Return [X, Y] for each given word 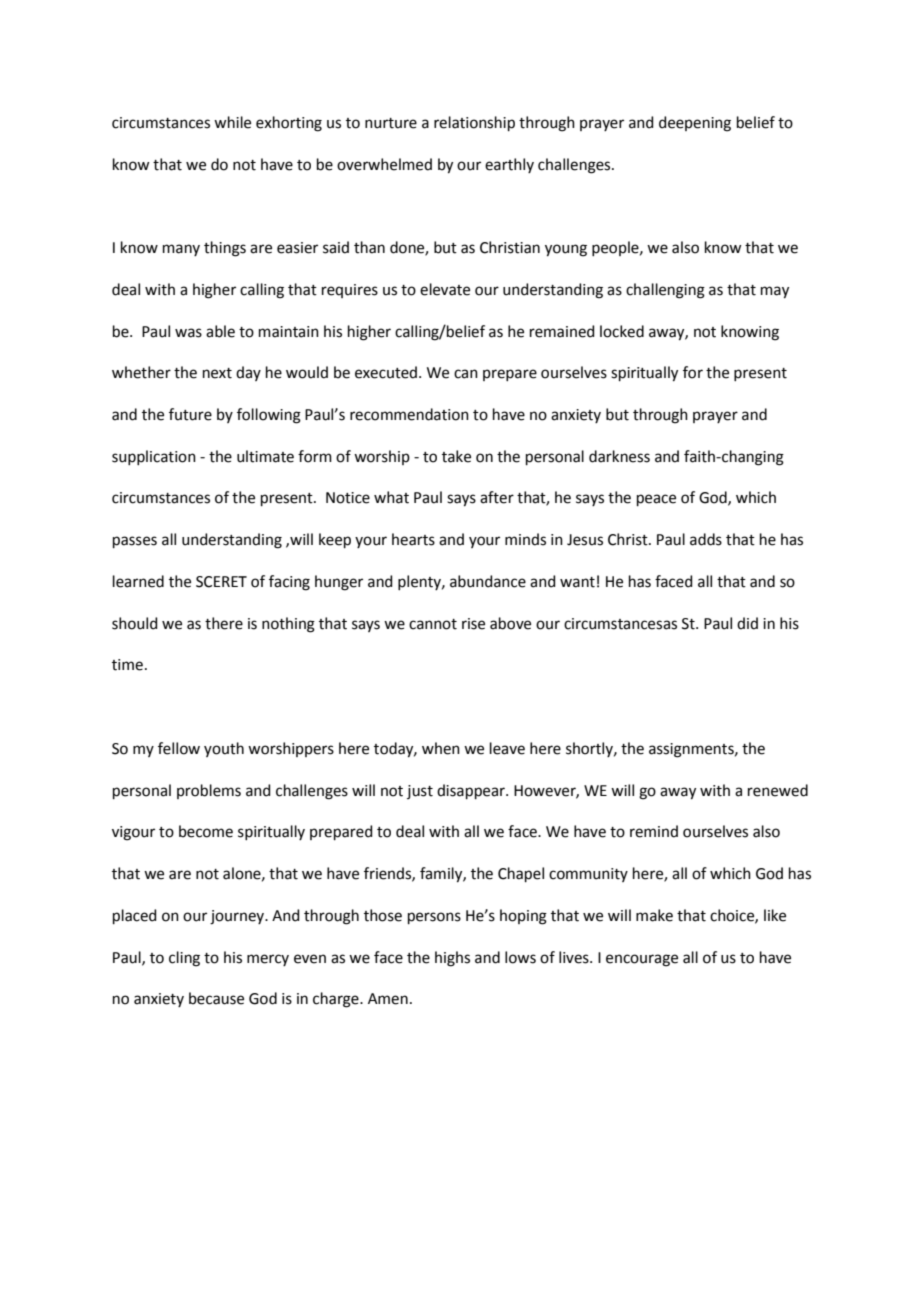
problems [209, 791]
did [747, 623]
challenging [665, 291]
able [220, 331]
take [456, 456]
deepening [695, 124]
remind [654, 831]
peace [656, 500]
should [135, 623]
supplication [154, 457]
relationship [474, 123]
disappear [472, 791]
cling [184, 959]
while [232, 122]
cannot [433, 624]
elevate [445, 289]
